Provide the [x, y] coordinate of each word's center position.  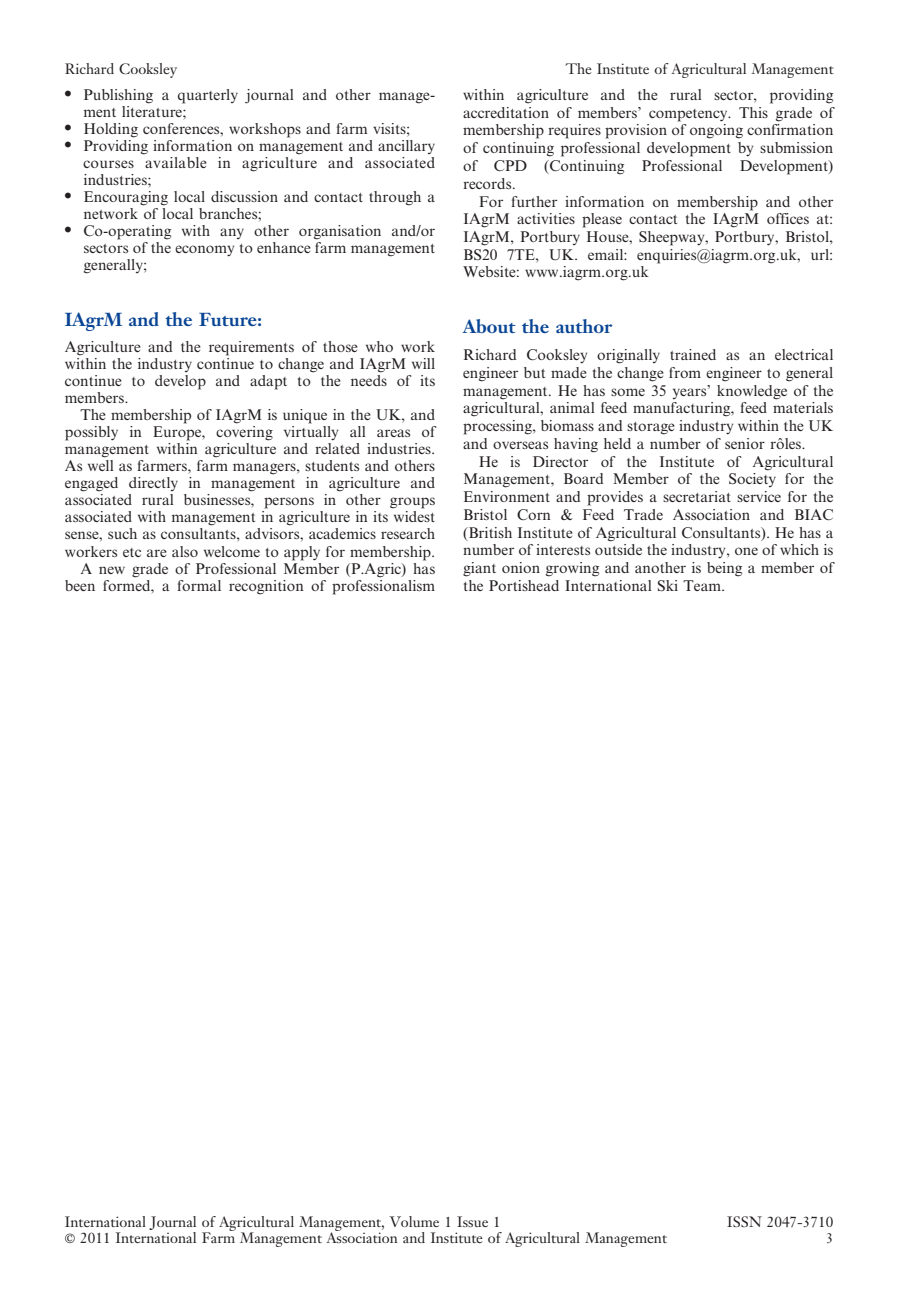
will [423, 363]
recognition [266, 587]
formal [199, 585]
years [691, 392]
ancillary [406, 147]
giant [479, 569]
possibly [91, 433]
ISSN [744, 1221]
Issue [472, 1221]
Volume [414, 1221]
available [175, 161]
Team [703, 585]
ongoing [716, 131]
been [80, 585]
